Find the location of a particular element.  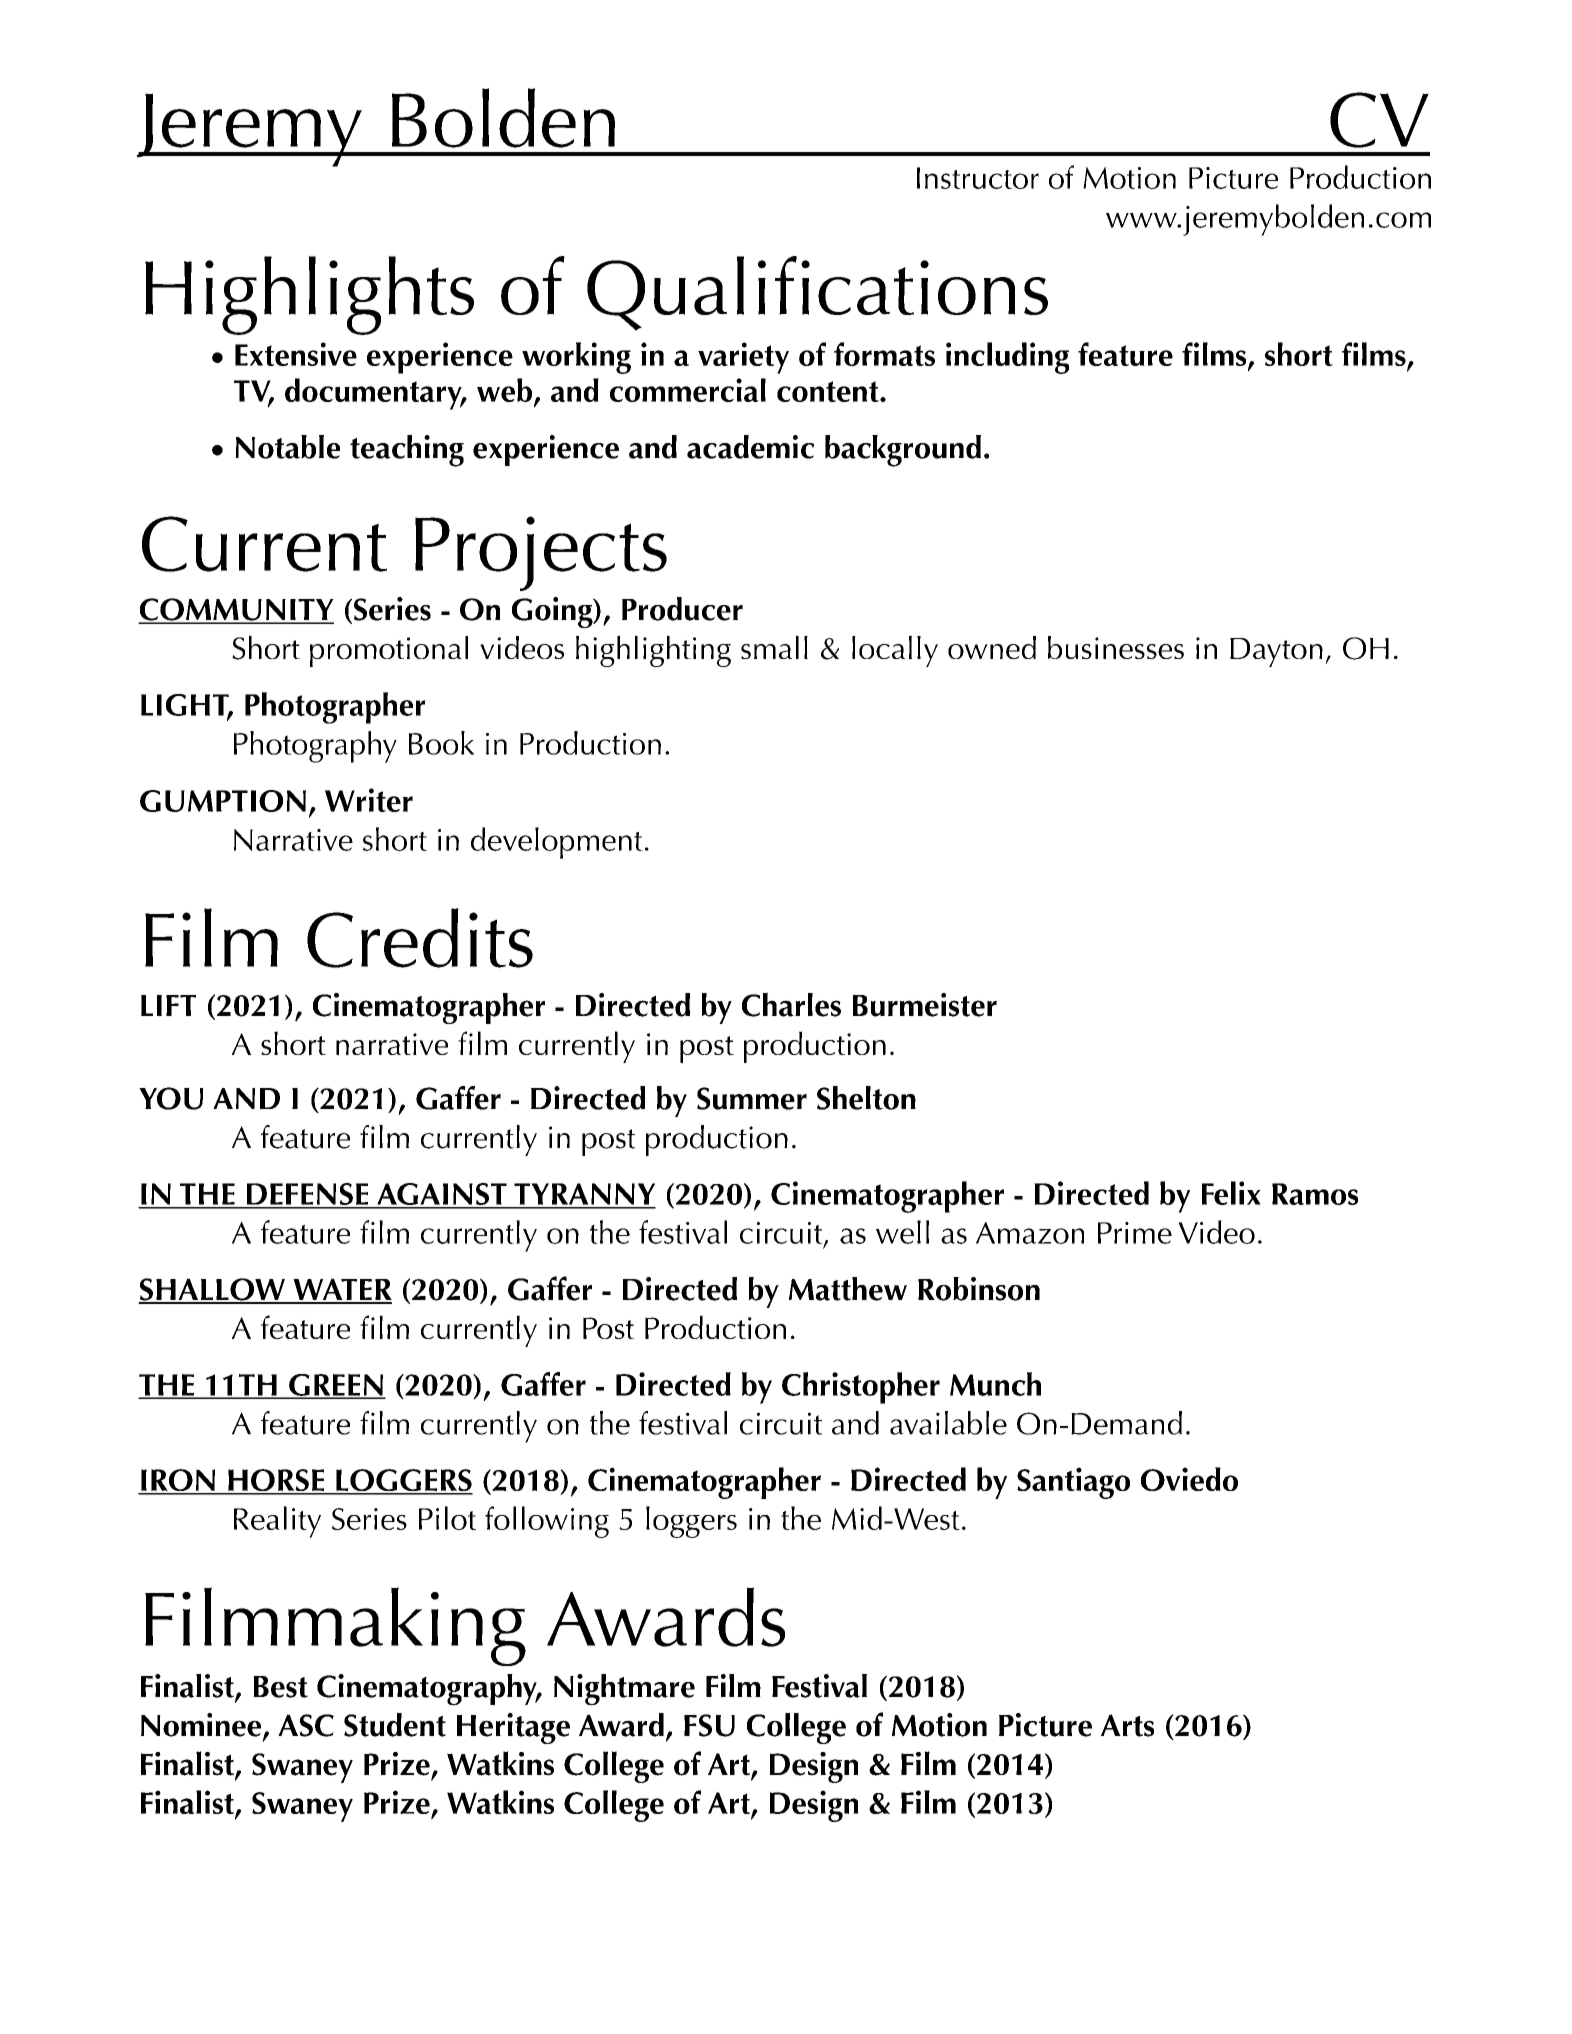

FSU is located at coordinates (709, 1725).
